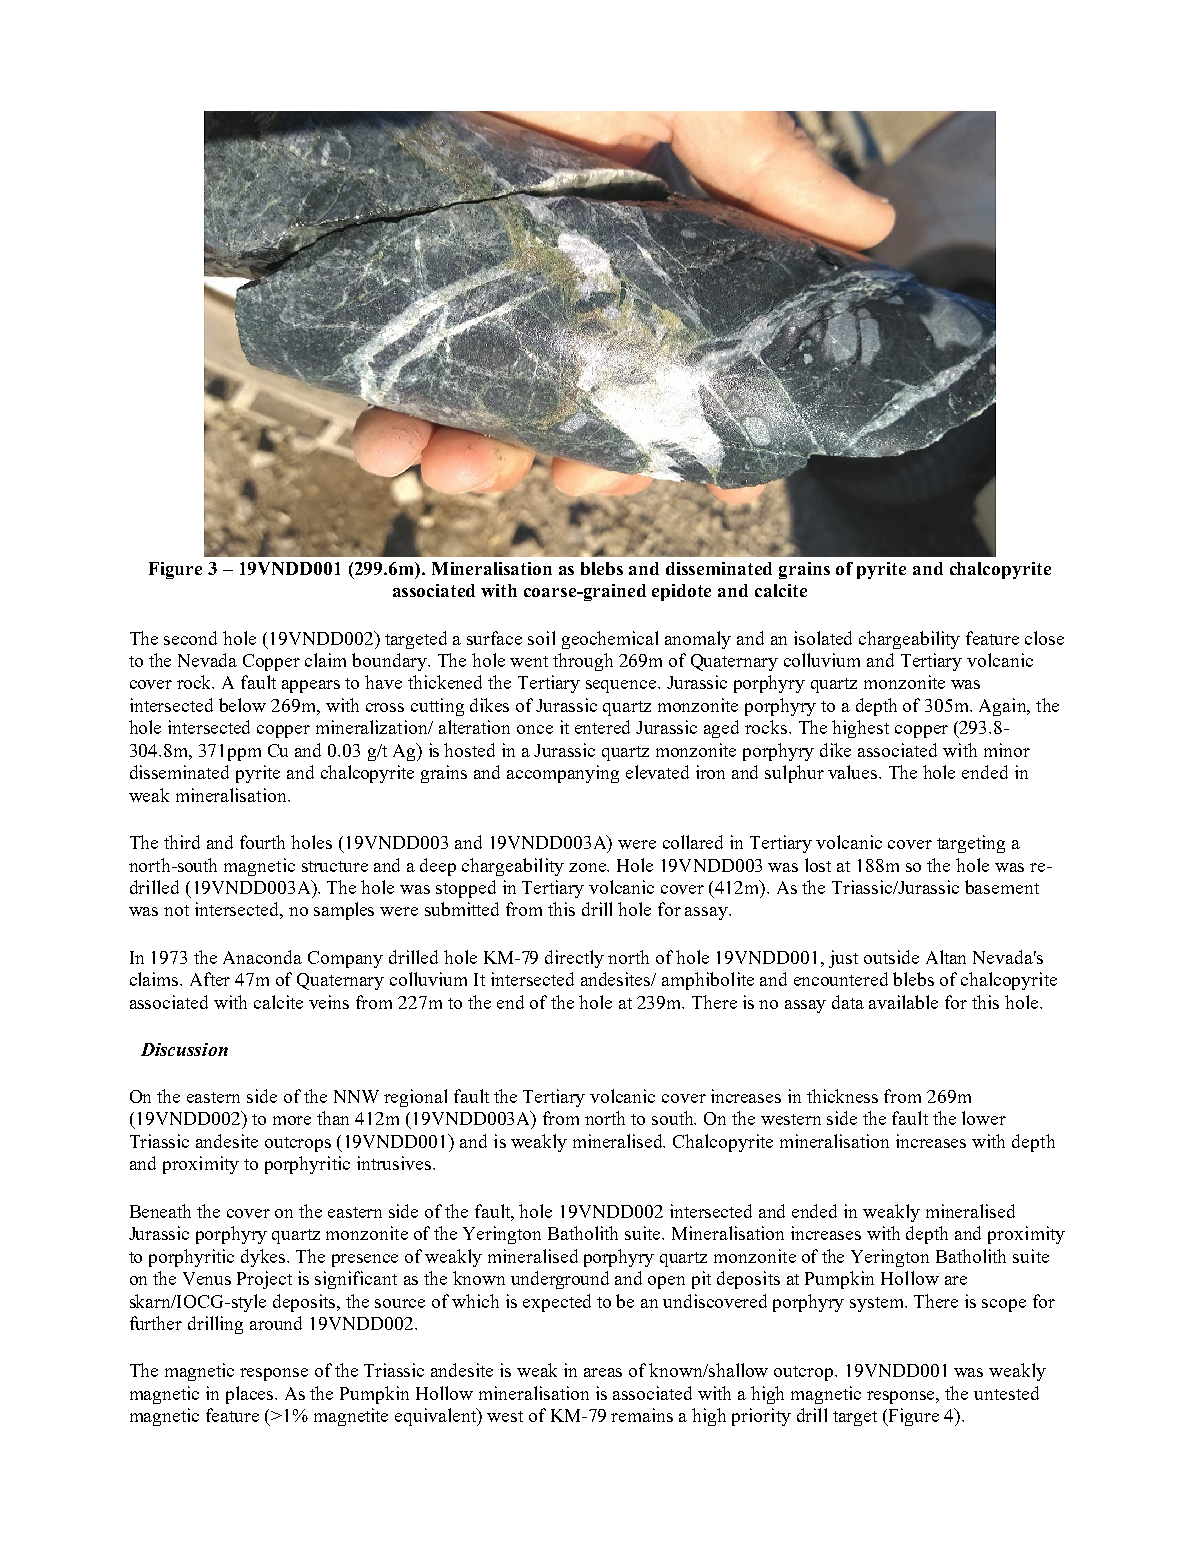 The image size is (1196, 1548). I want to click on more, so click(292, 1120).
